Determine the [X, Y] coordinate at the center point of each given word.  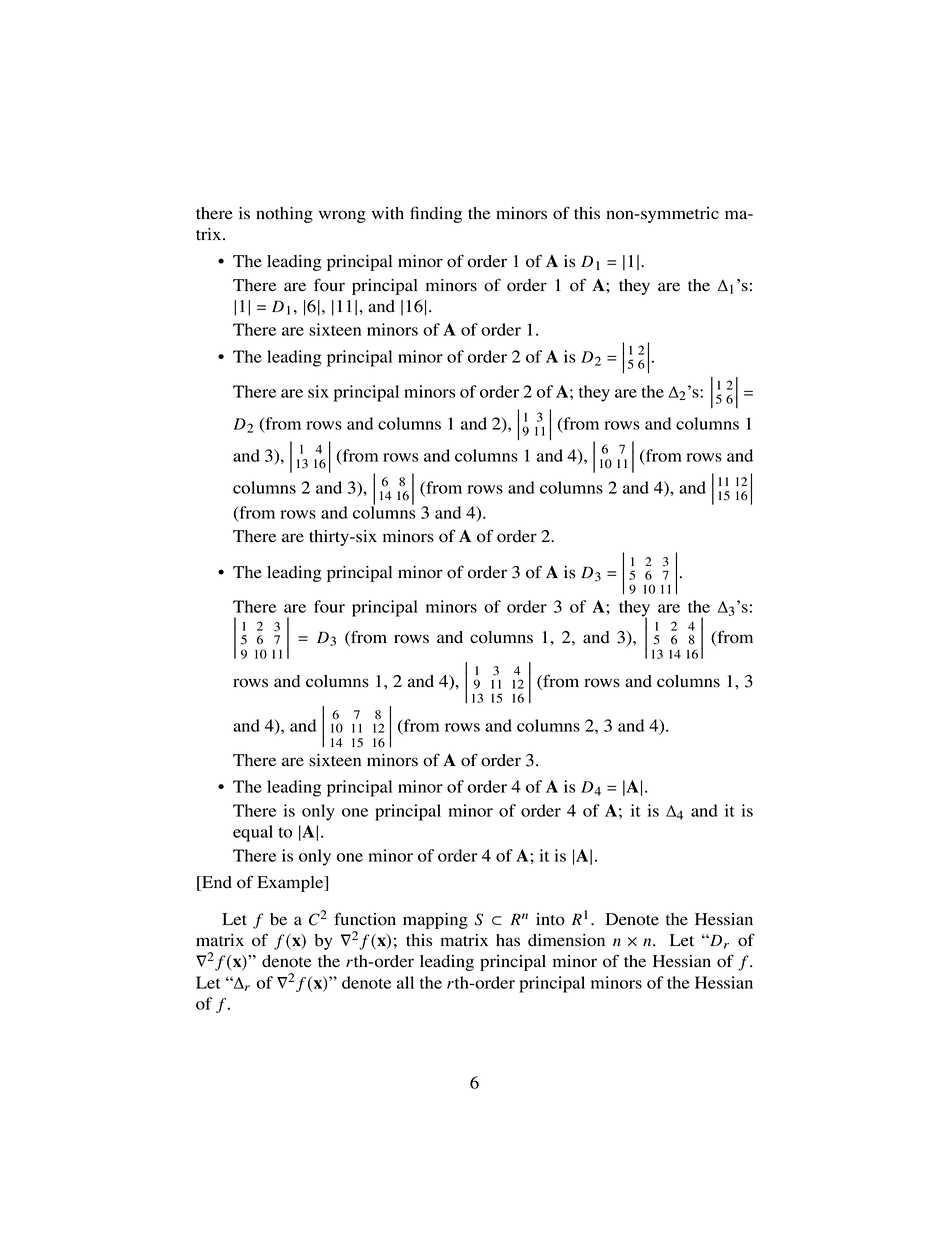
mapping [435, 921]
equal [253, 833]
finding [436, 214]
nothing [284, 215]
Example [291, 884]
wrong [342, 216]
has [508, 940]
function [365, 919]
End [216, 883]
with [388, 213]
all [405, 982]
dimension [566, 940]
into [550, 919]
